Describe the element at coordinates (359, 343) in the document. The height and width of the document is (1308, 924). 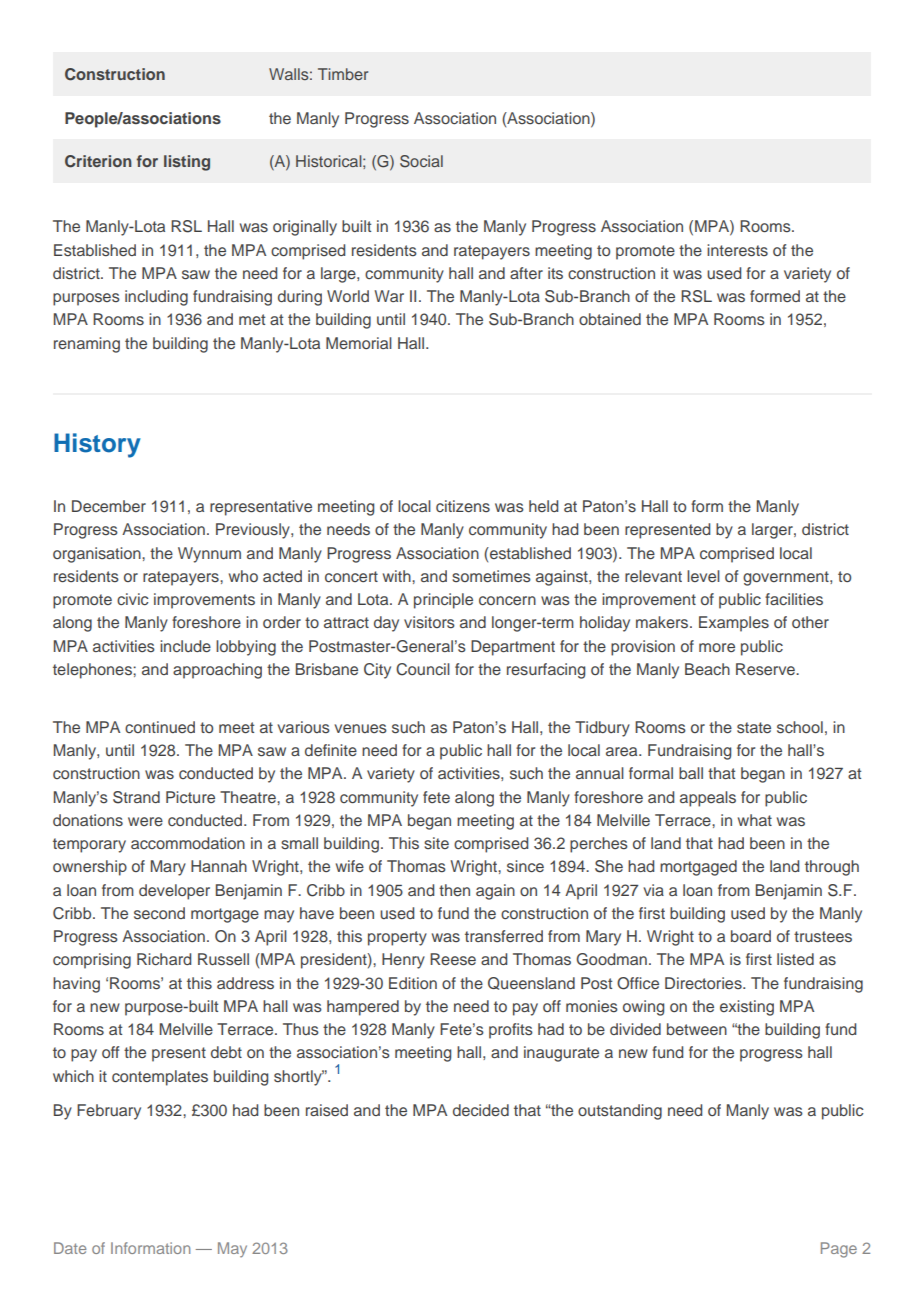
I see `Memorial` at that location.
